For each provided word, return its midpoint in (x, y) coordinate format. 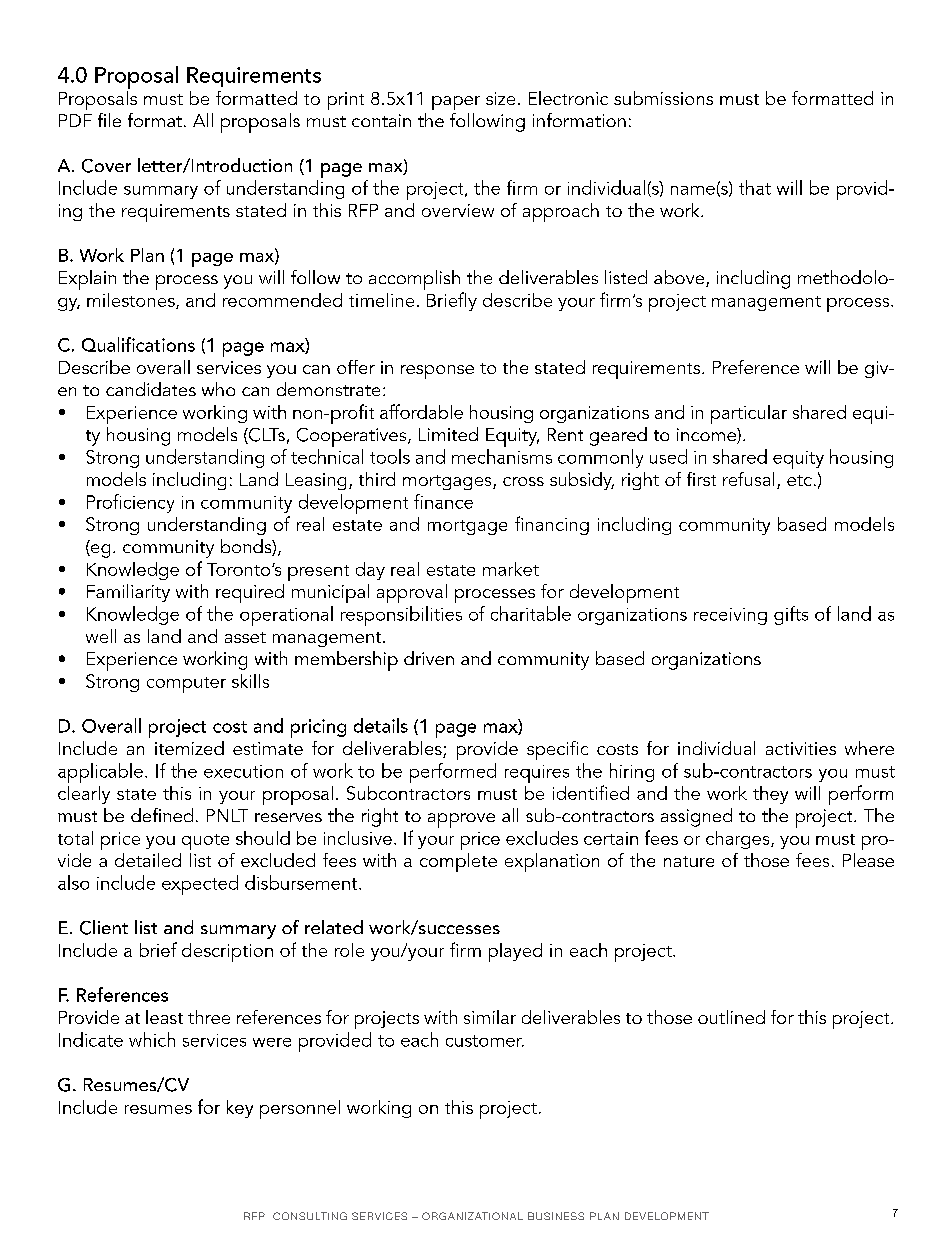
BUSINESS (556, 1216)
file (109, 120)
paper (456, 103)
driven (429, 658)
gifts (791, 615)
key (240, 1109)
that (755, 187)
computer (186, 685)
